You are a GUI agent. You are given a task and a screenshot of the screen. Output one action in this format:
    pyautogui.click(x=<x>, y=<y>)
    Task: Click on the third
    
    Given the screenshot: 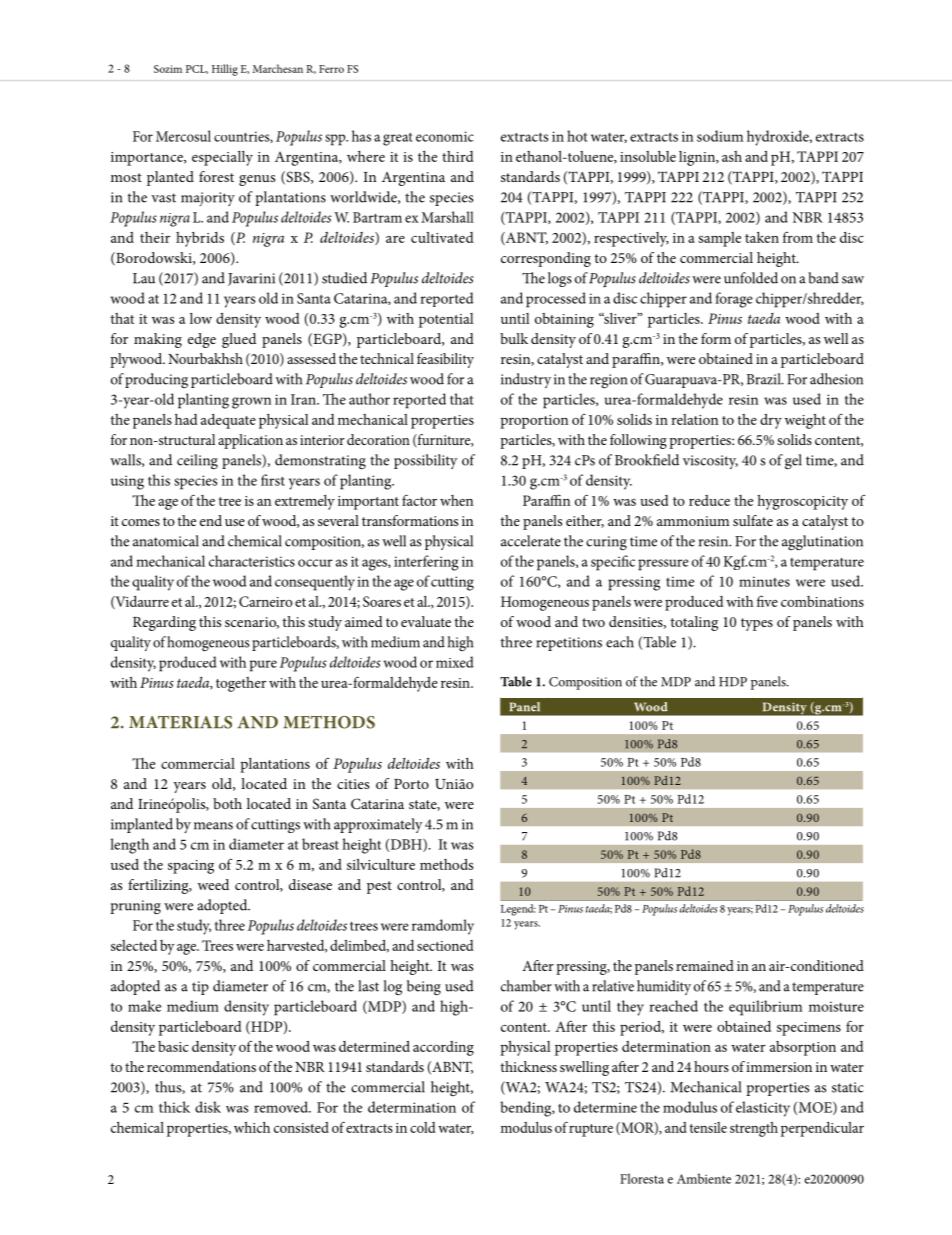 What is the action you would take?
    pyautogui.click(x=458, y=156)
